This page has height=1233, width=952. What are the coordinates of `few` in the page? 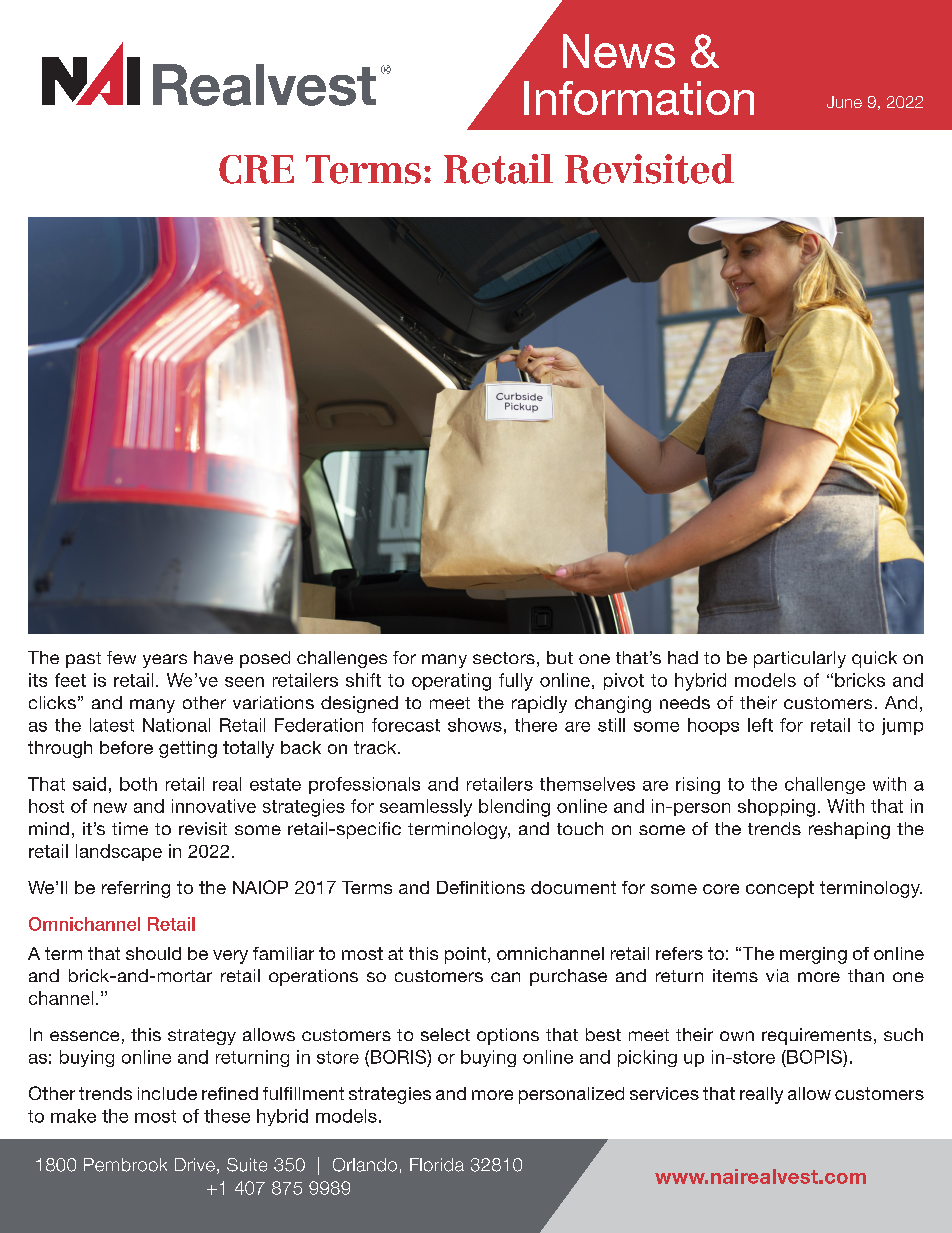 It's located at (121, 657).
